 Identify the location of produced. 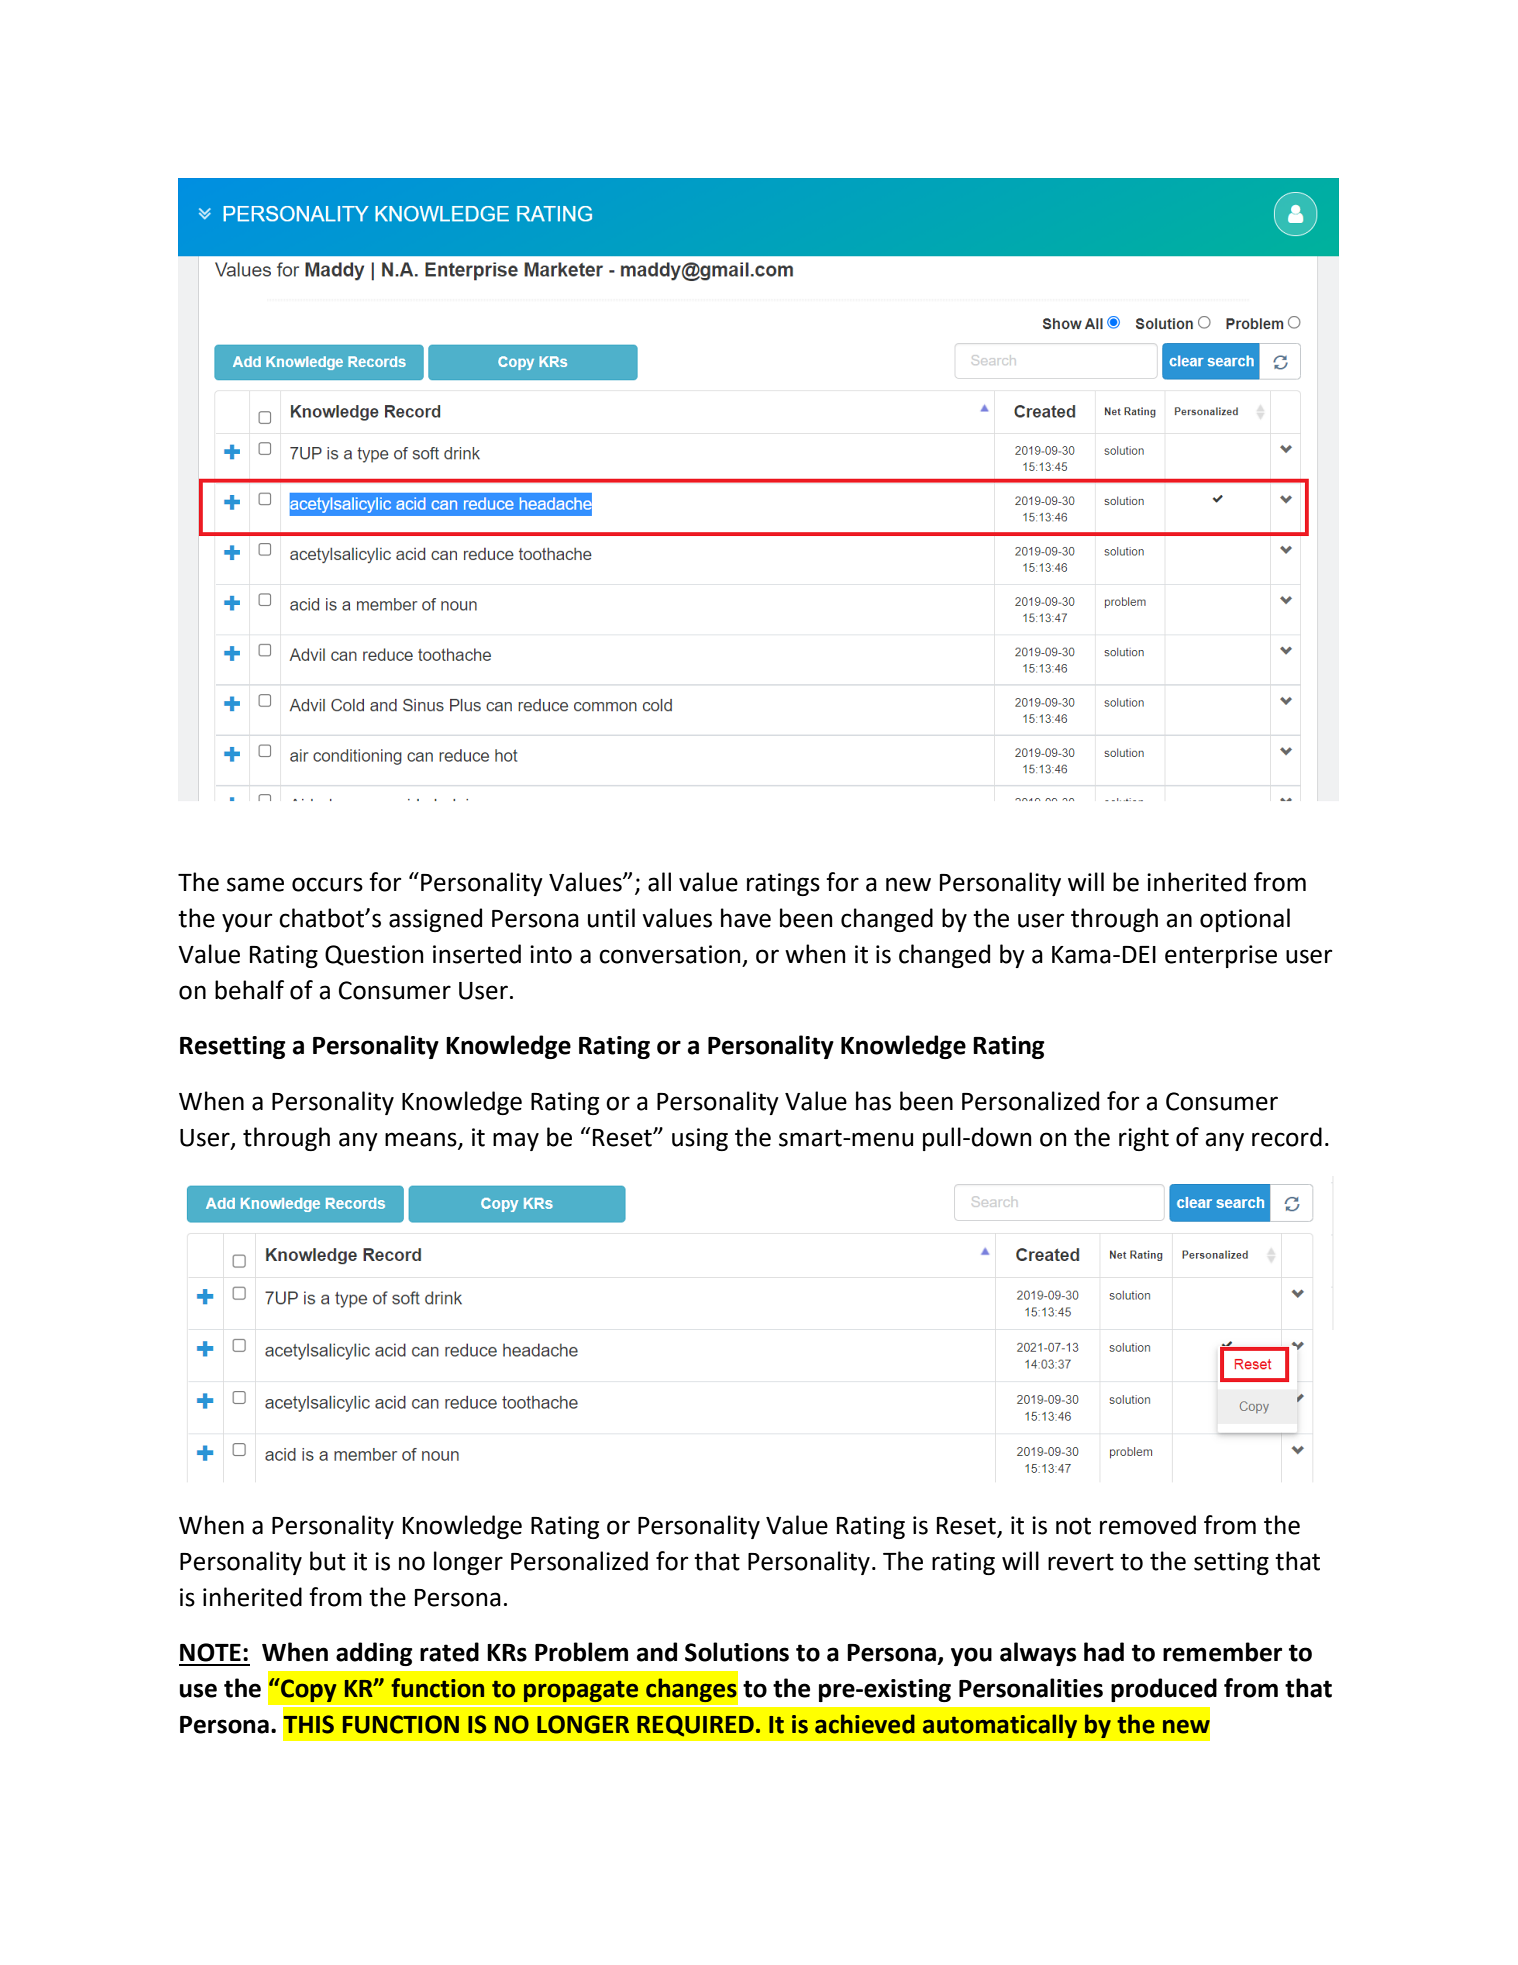
(1164, 1690).
